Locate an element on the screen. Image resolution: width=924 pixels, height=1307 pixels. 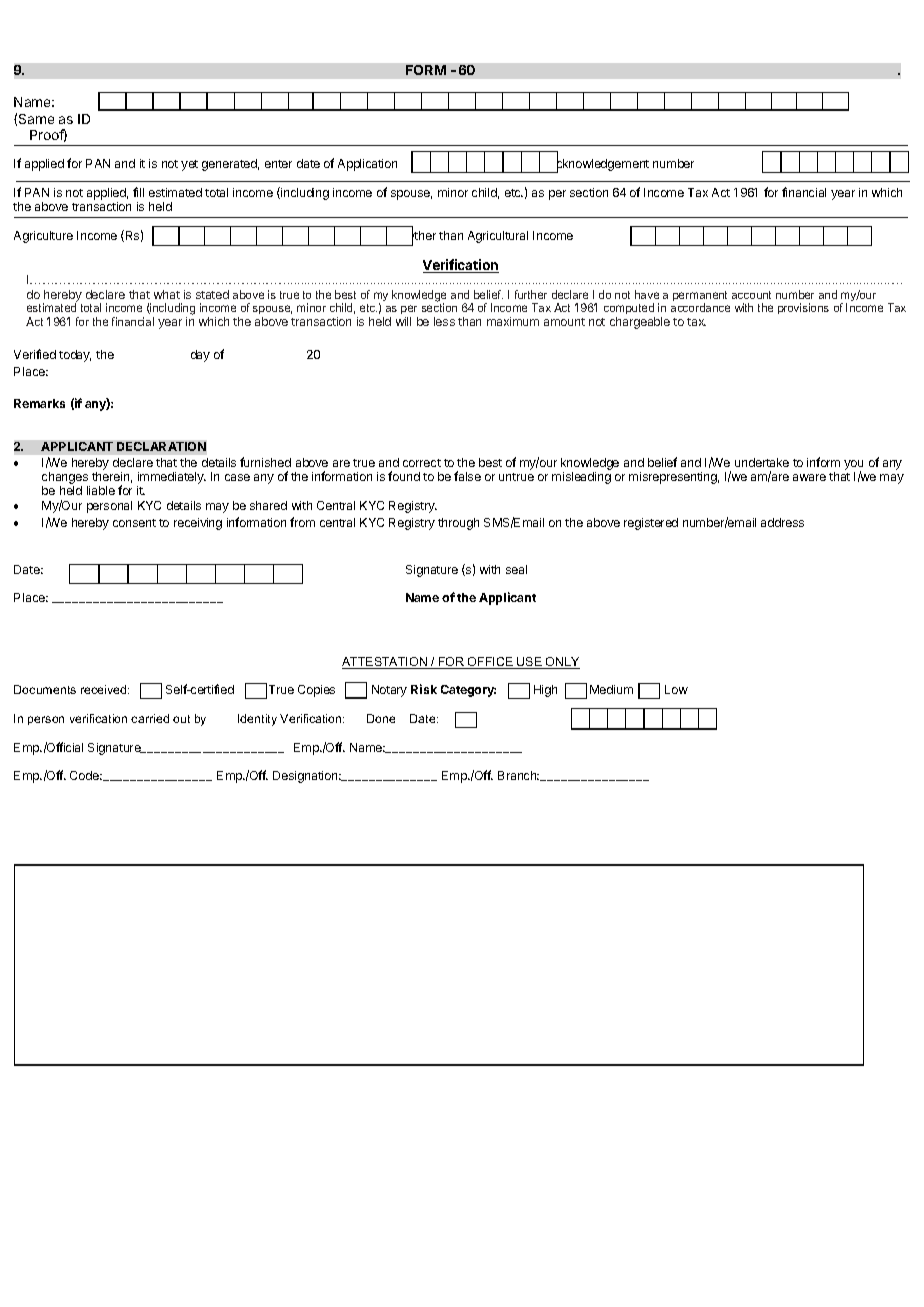
yet is located at coordinates (189, 165).
